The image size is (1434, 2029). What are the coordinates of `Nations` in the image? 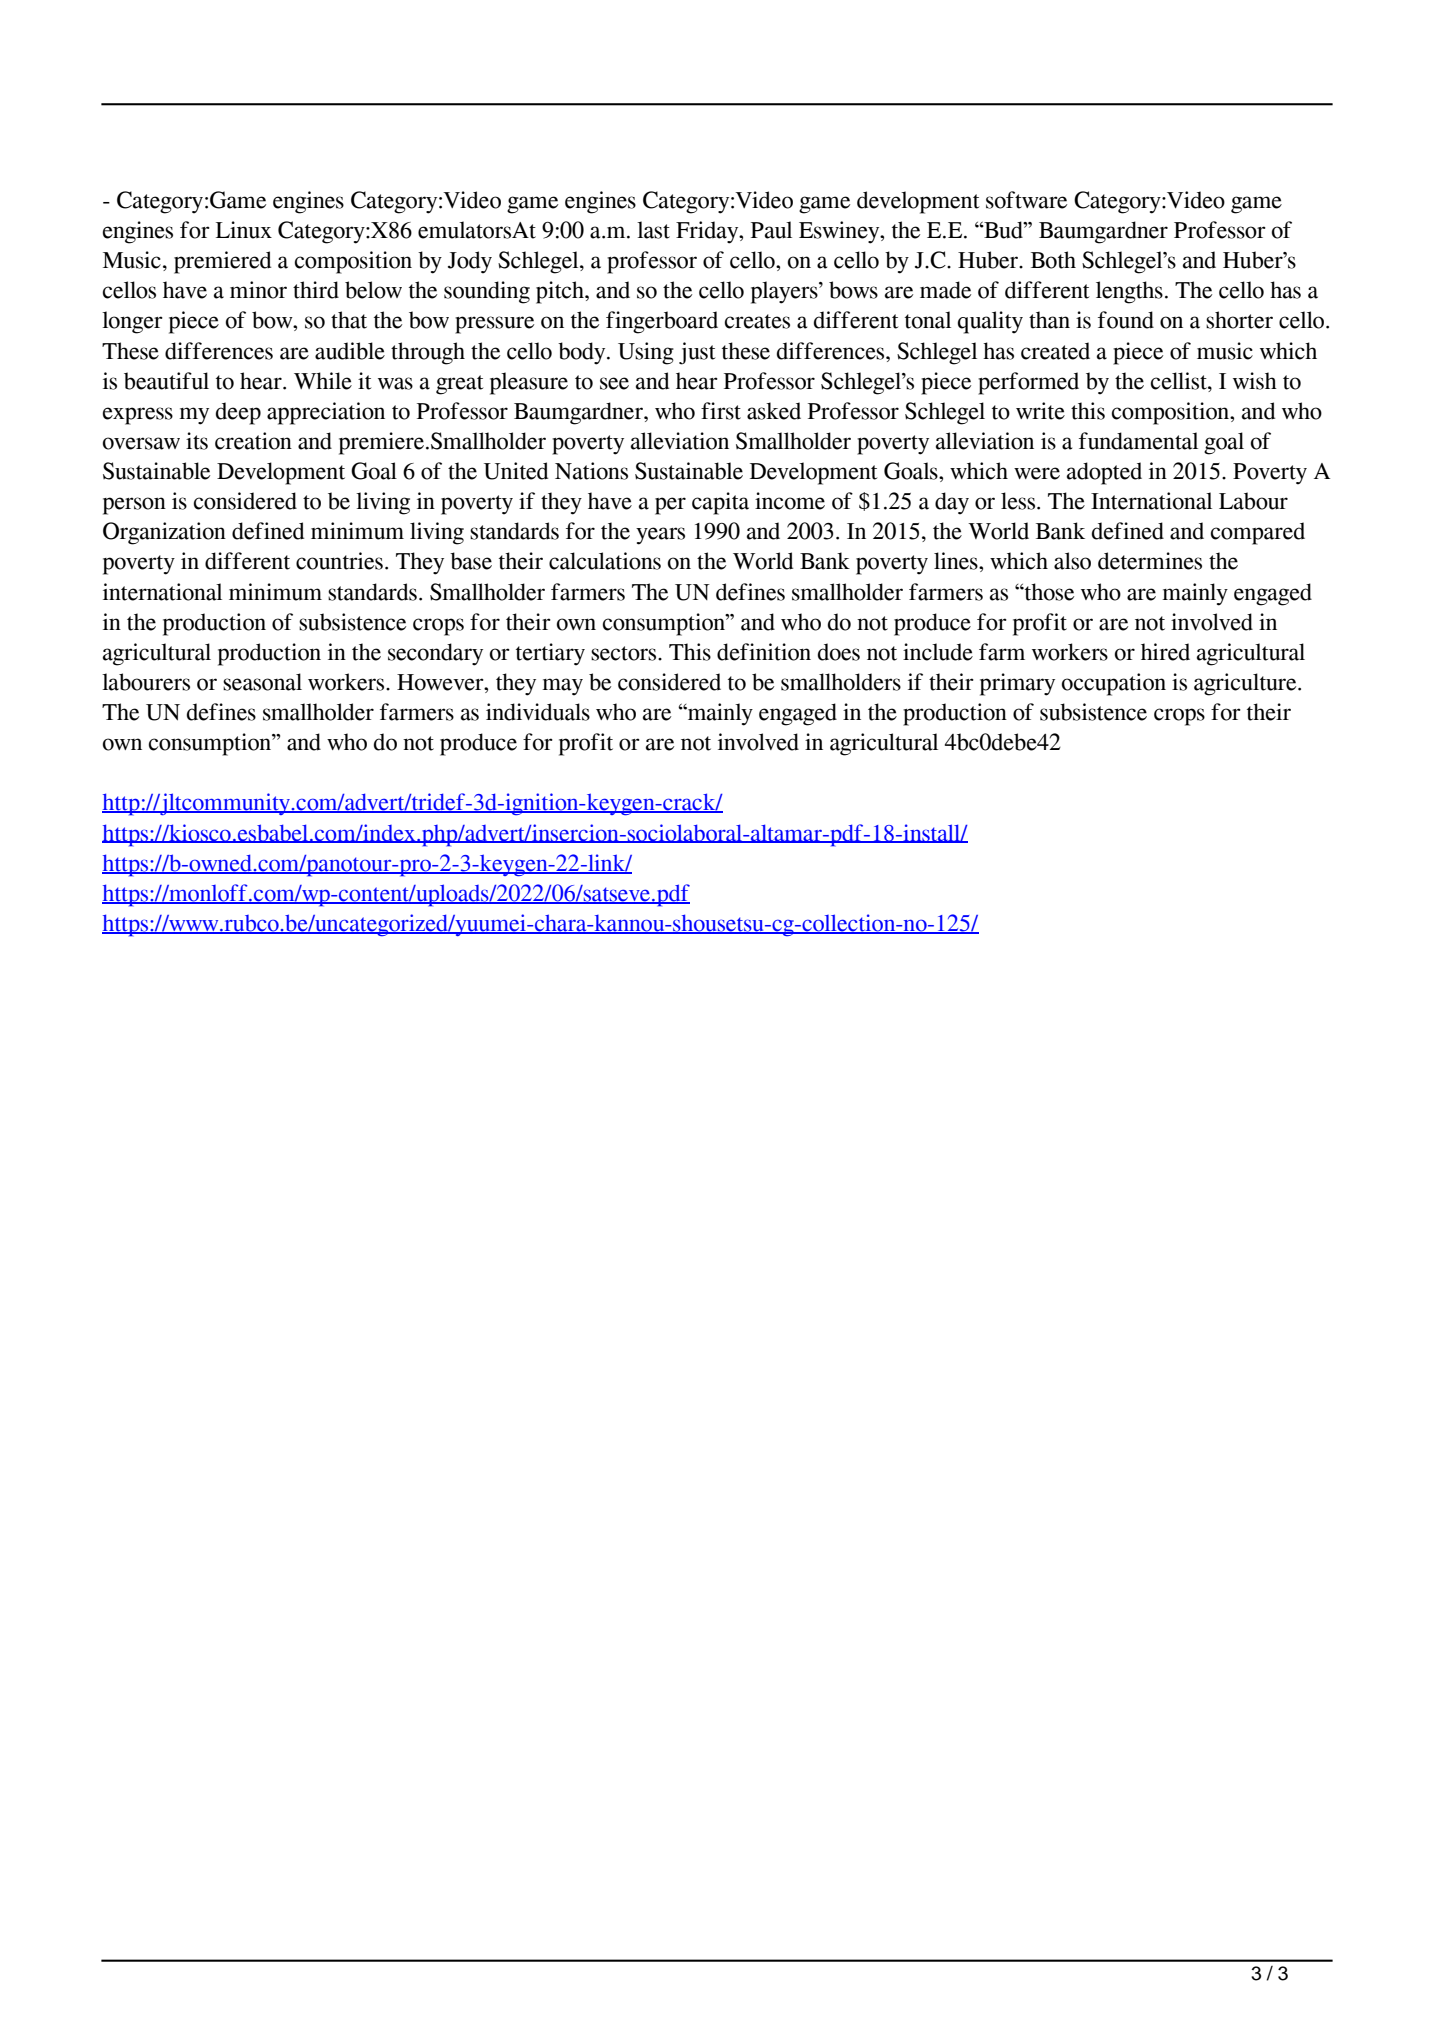 It's located at (591, 471).
